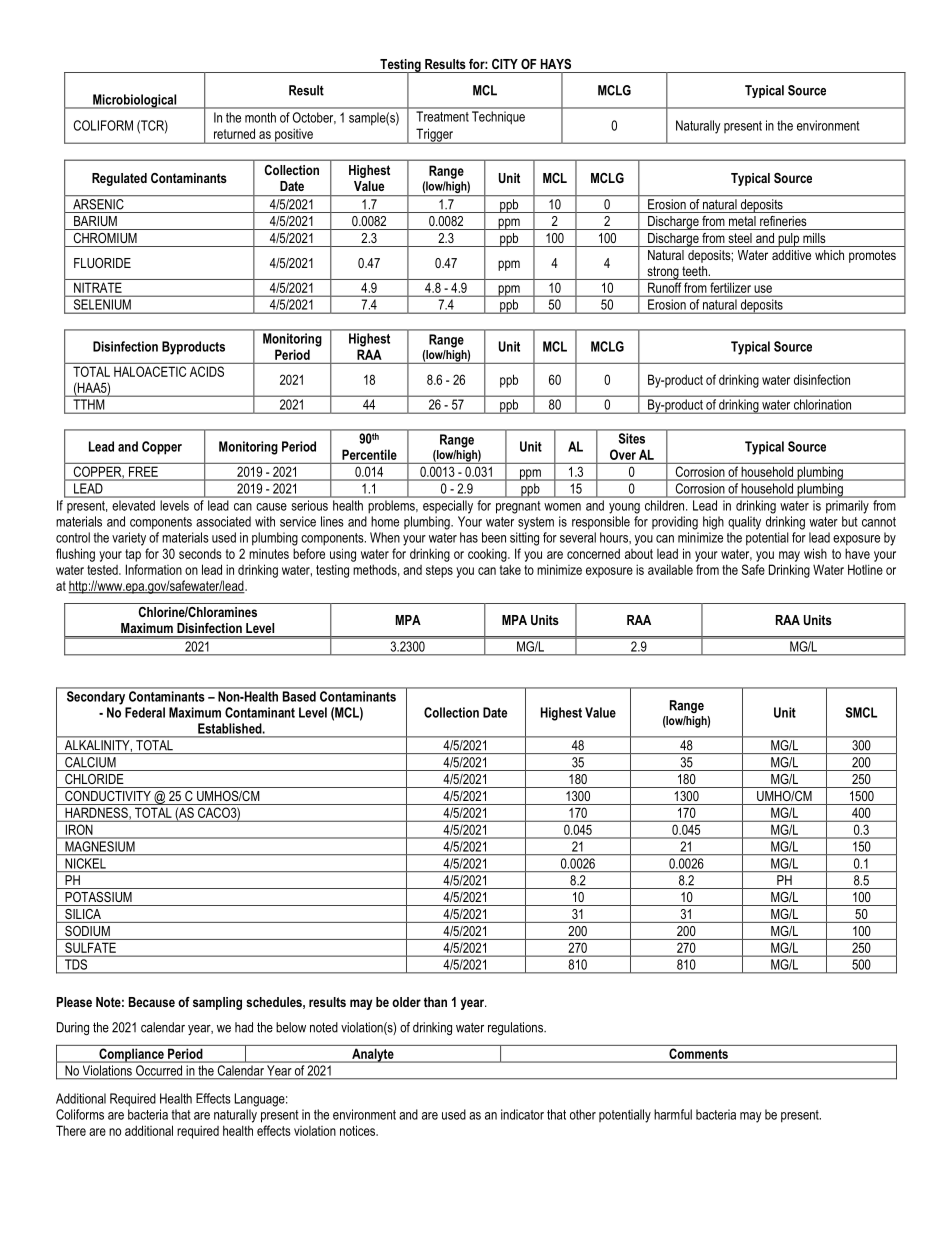  What do you see at coordinates (439, 571) in the screenshot?
I see `steps` at bounding box center [439, 571].
